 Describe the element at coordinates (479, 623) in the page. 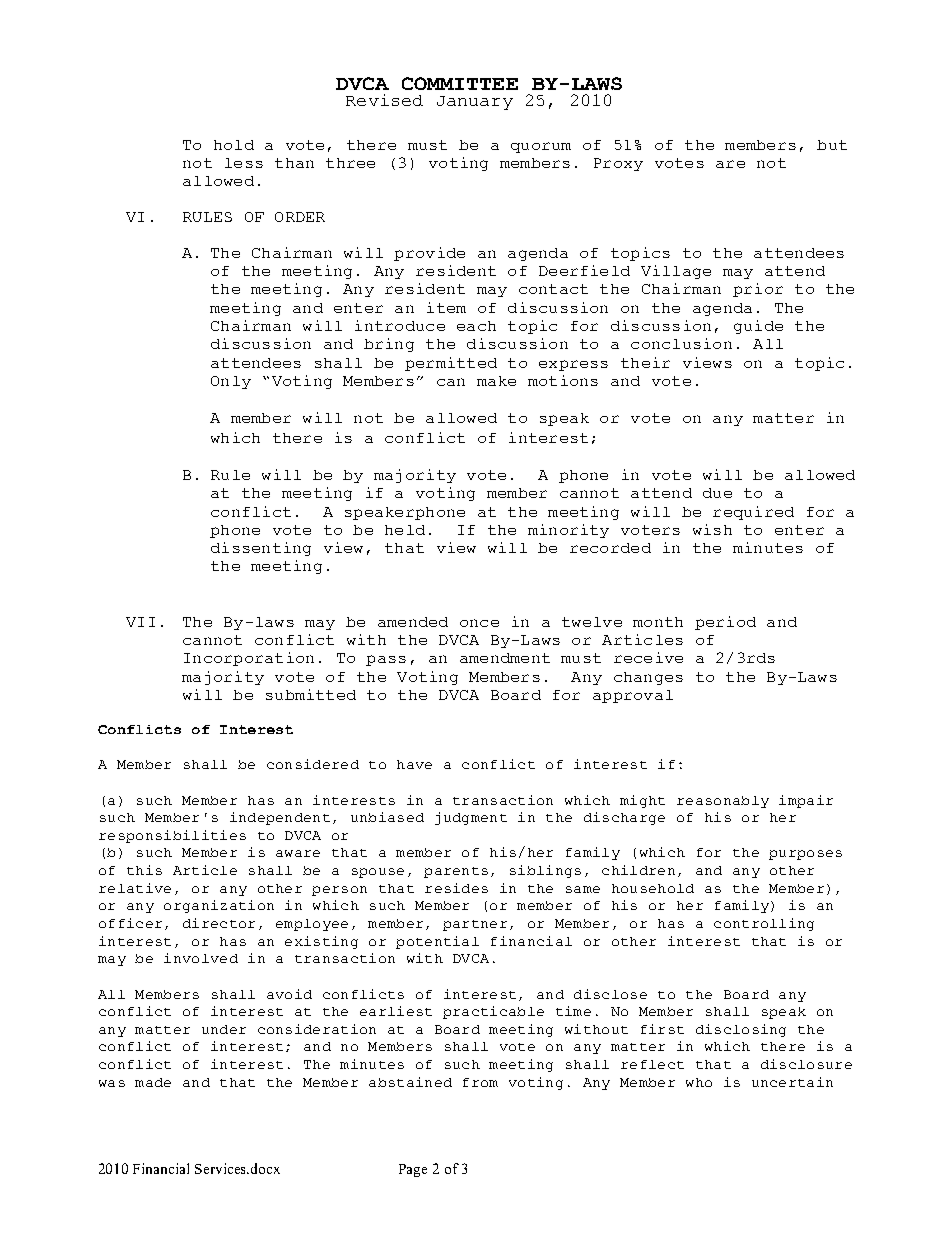

I see `once` at that location.
